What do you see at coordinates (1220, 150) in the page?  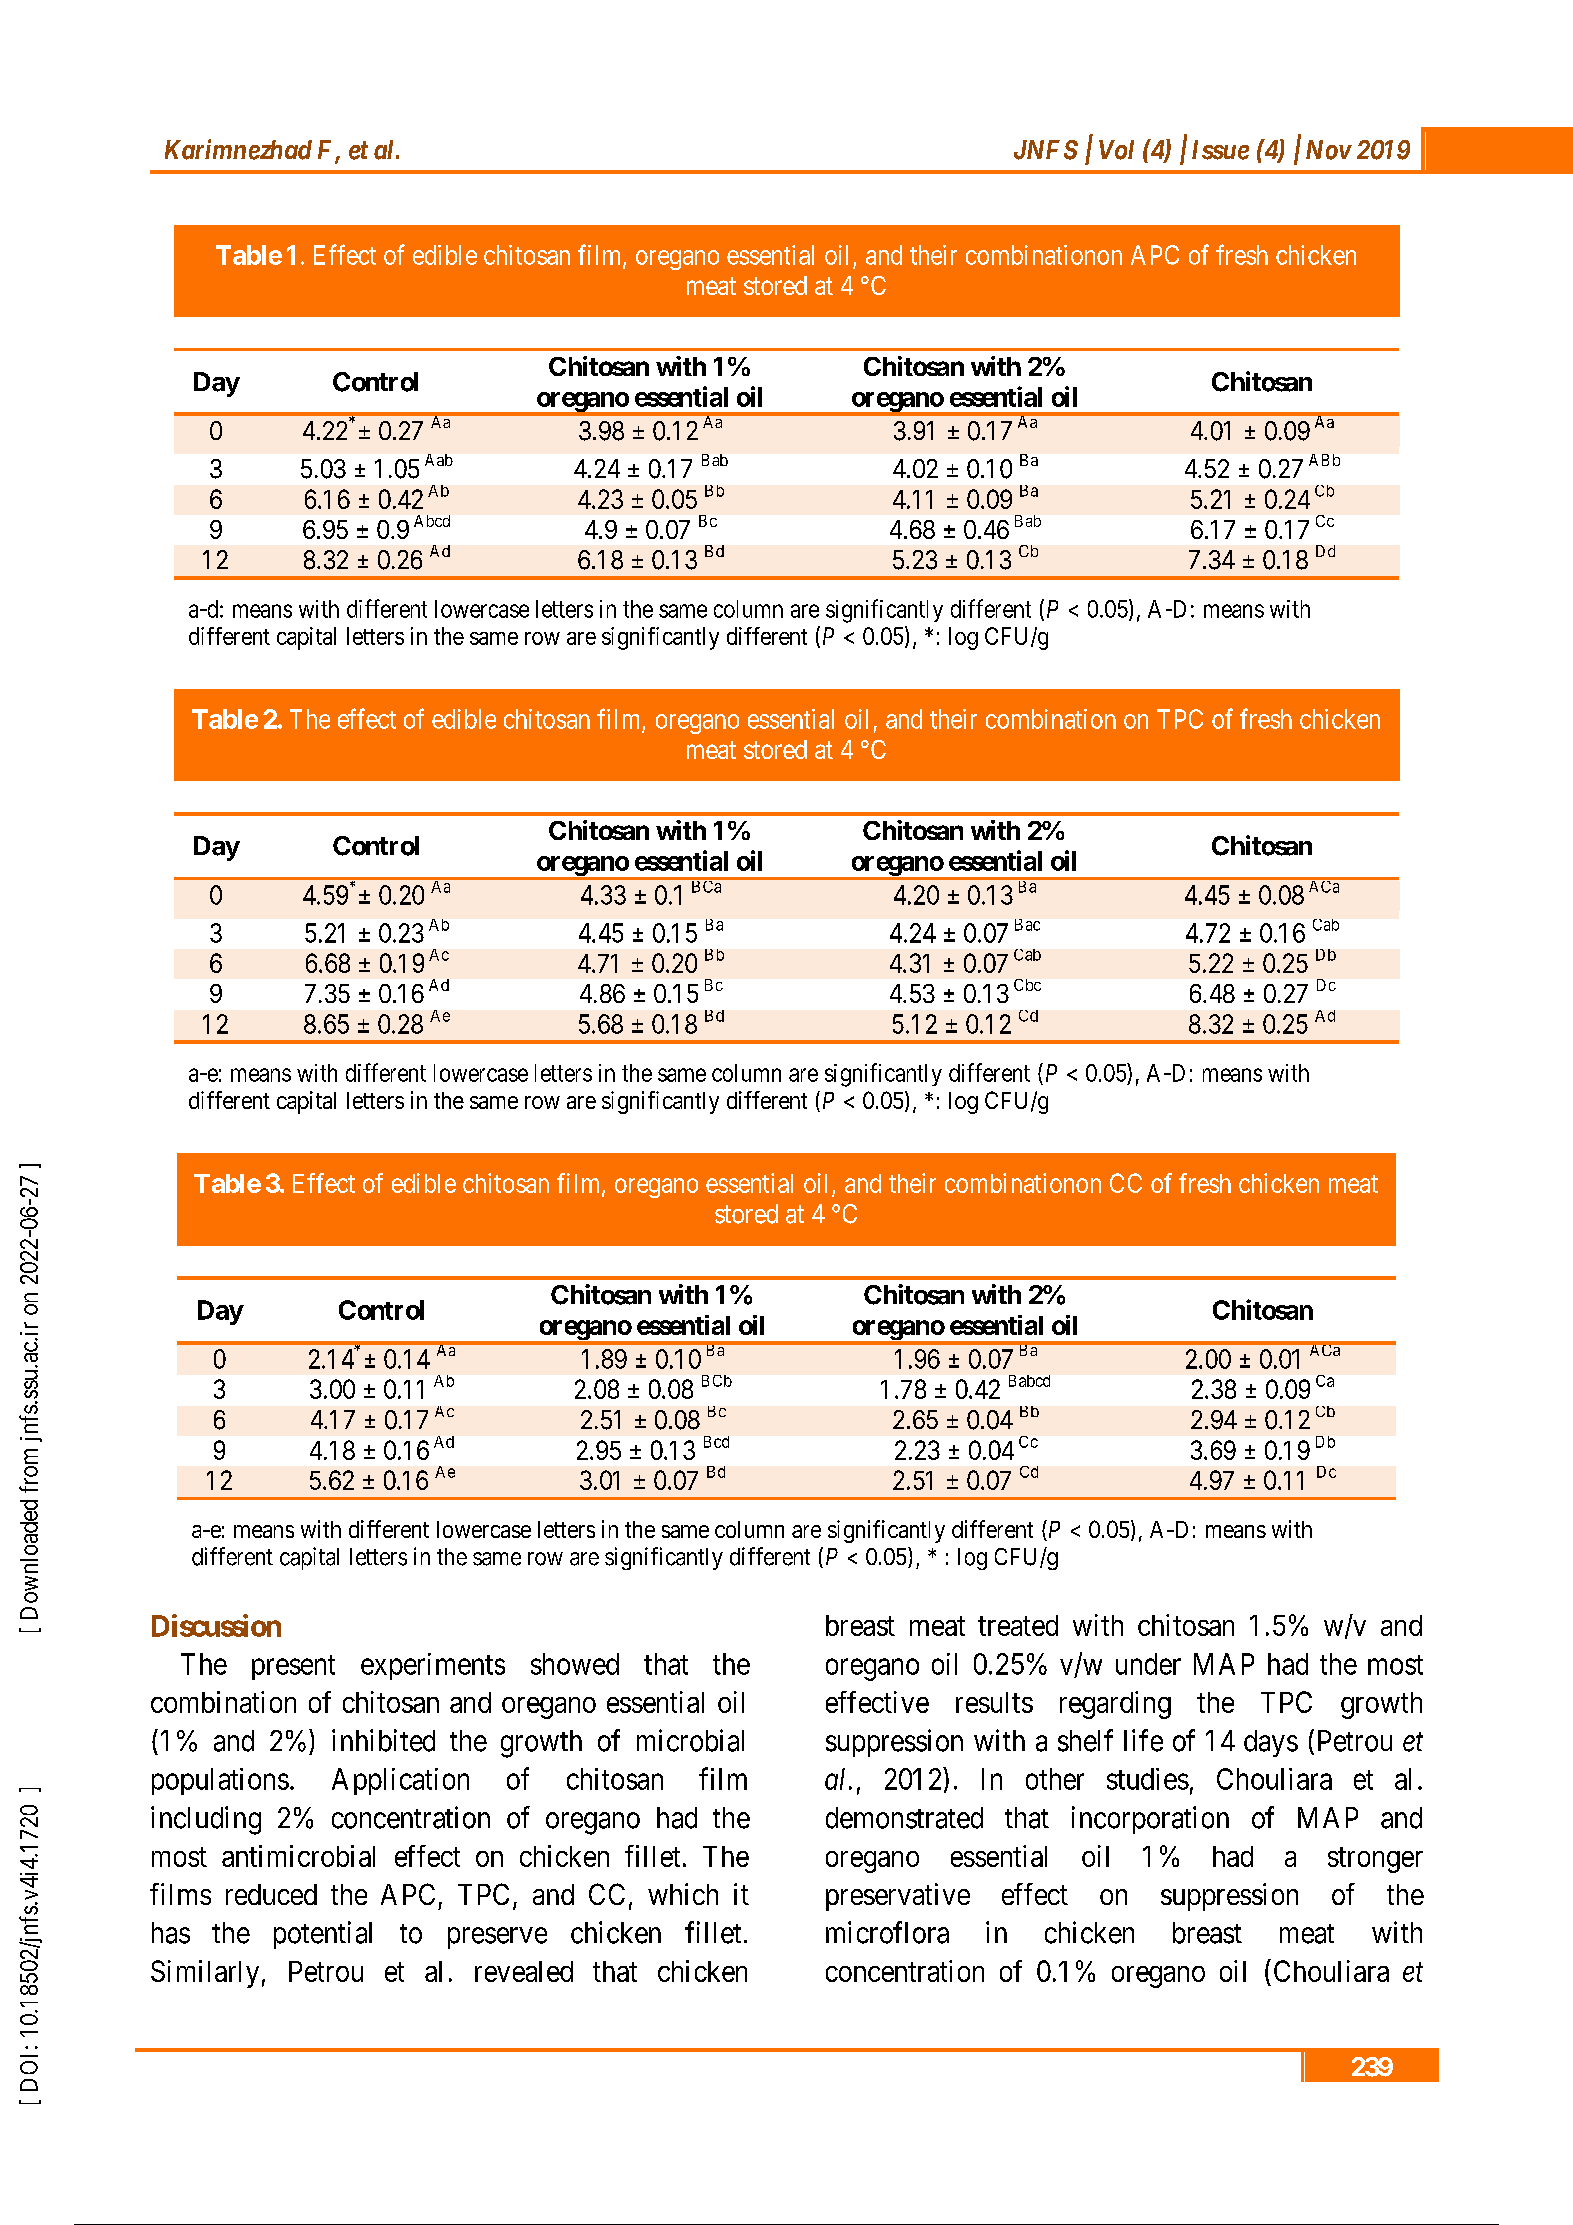 I see `Issue` at bounding box center [1220, 150].
